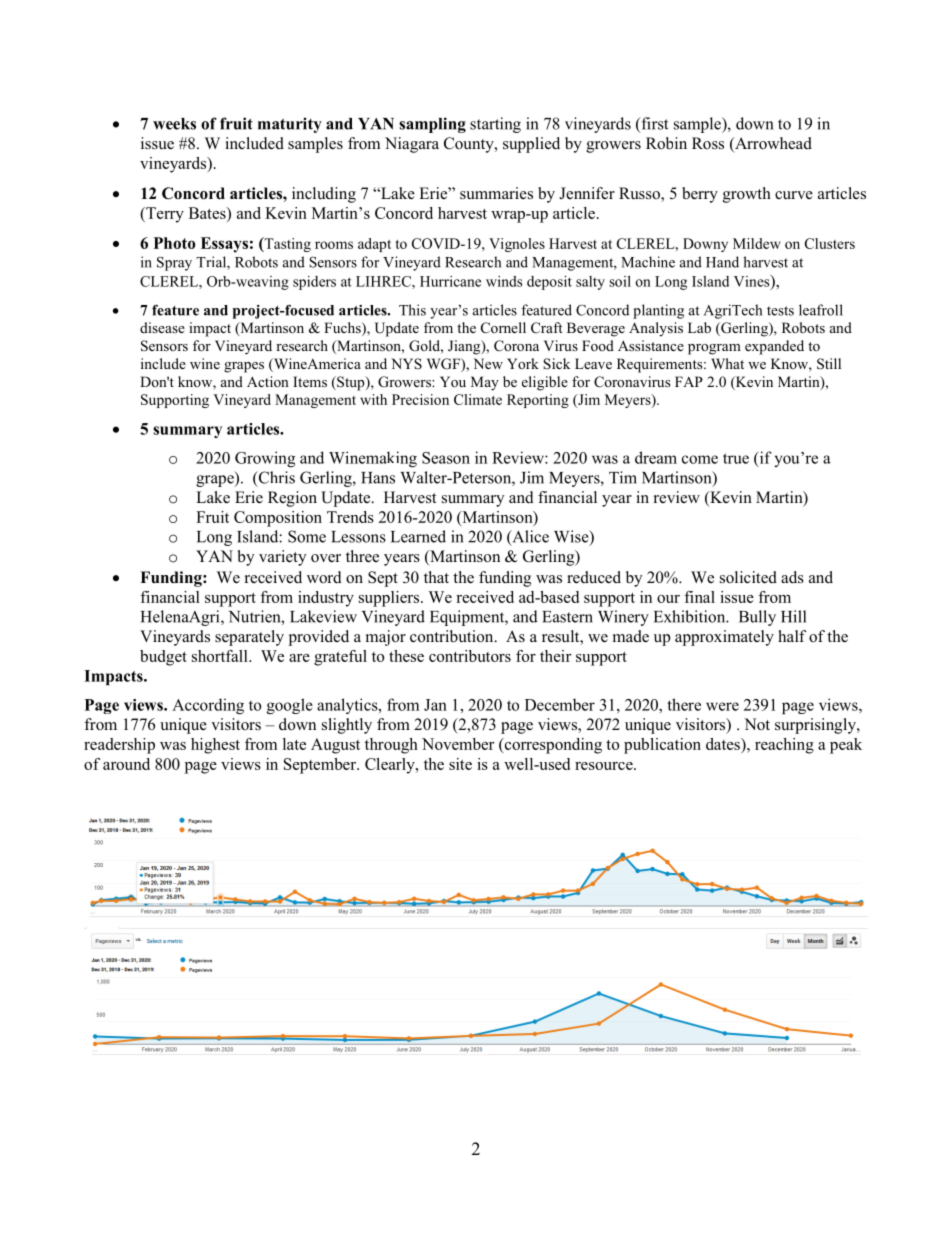  What do you see at coordinates (529, 537) in the image?
I see `Alice` at bounding box center [529, 537].
